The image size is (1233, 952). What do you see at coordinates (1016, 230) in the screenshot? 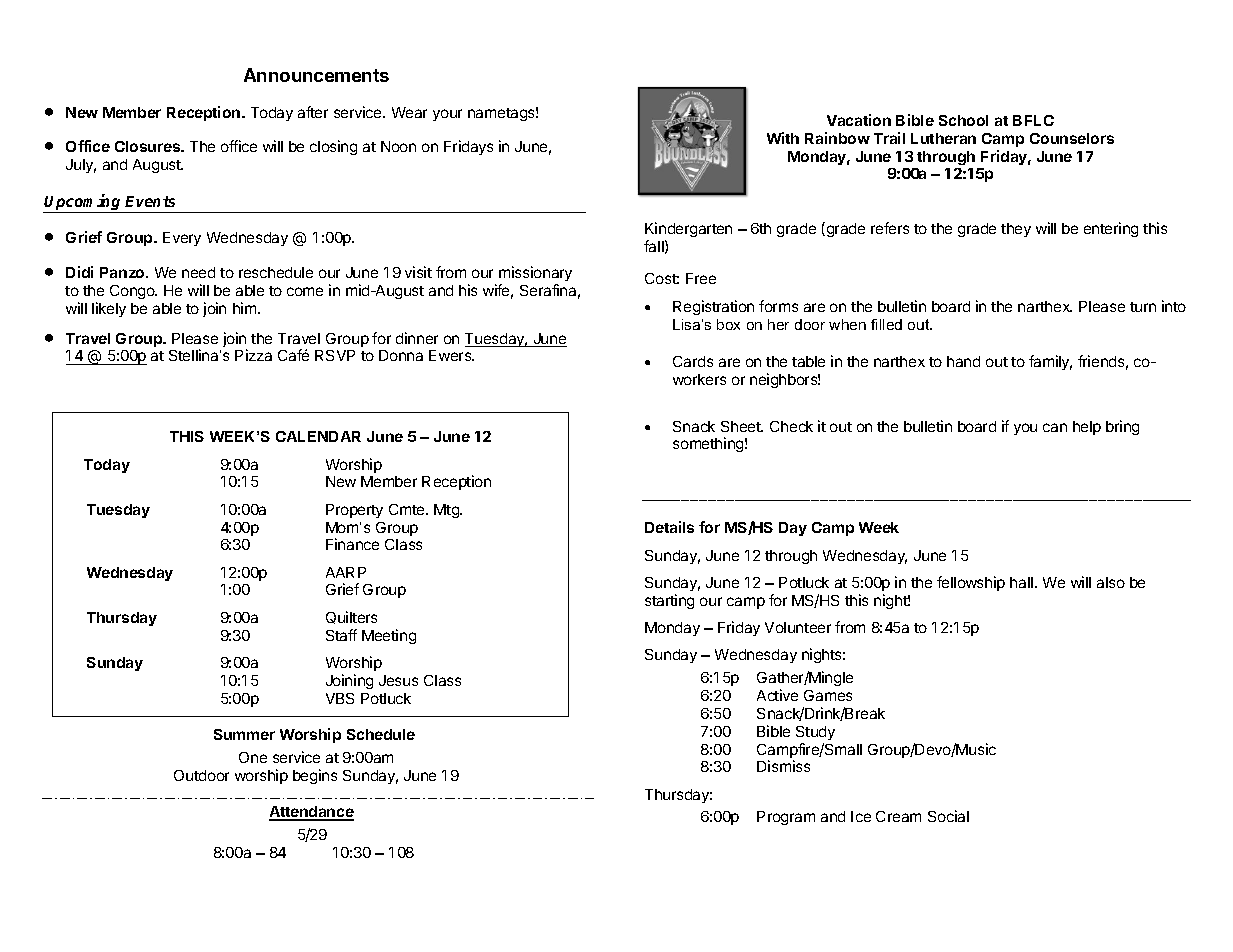
I see `they` at bounding box center [1016, 230].
